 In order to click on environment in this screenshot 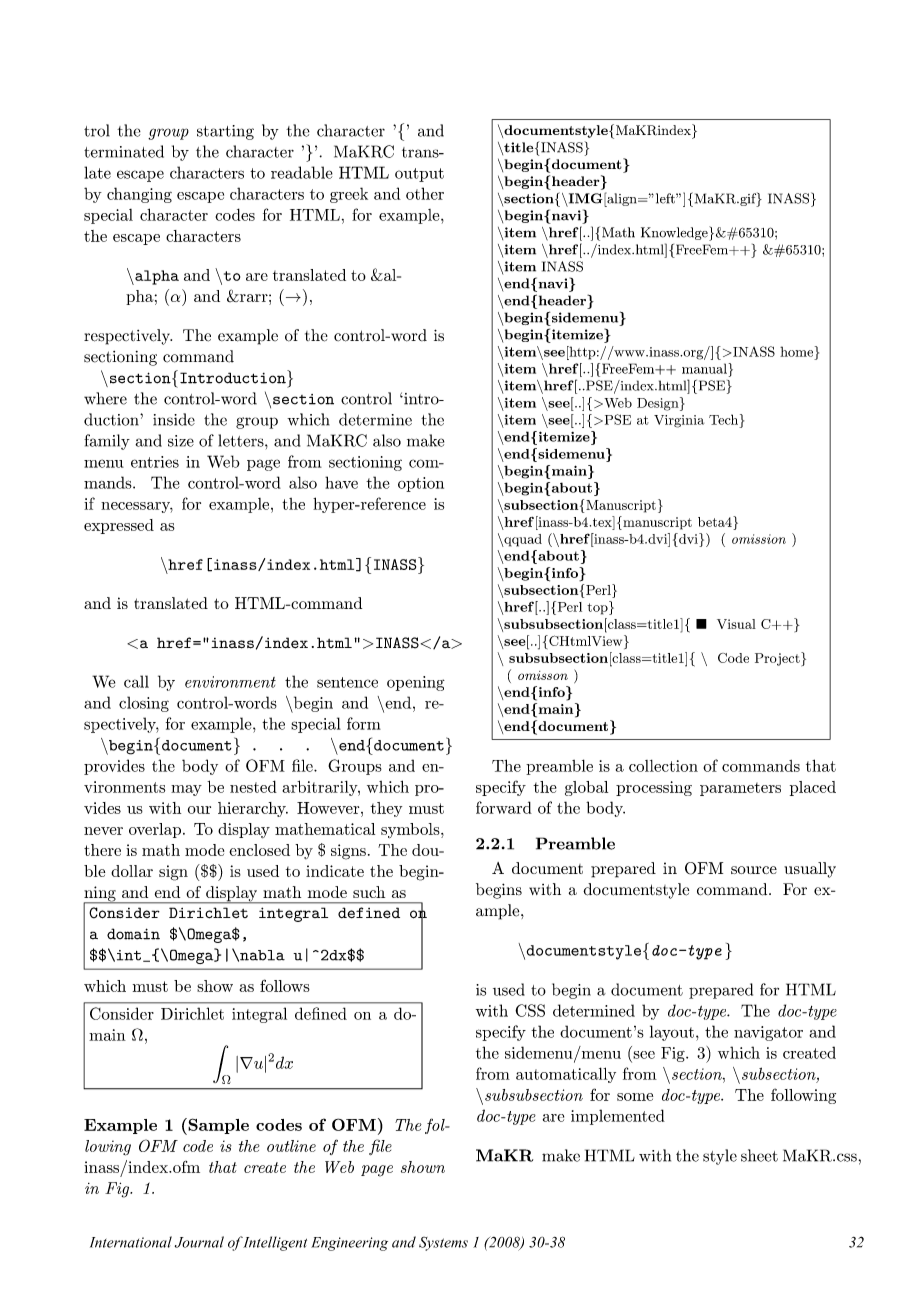, I will do `click(230, 682)`.
